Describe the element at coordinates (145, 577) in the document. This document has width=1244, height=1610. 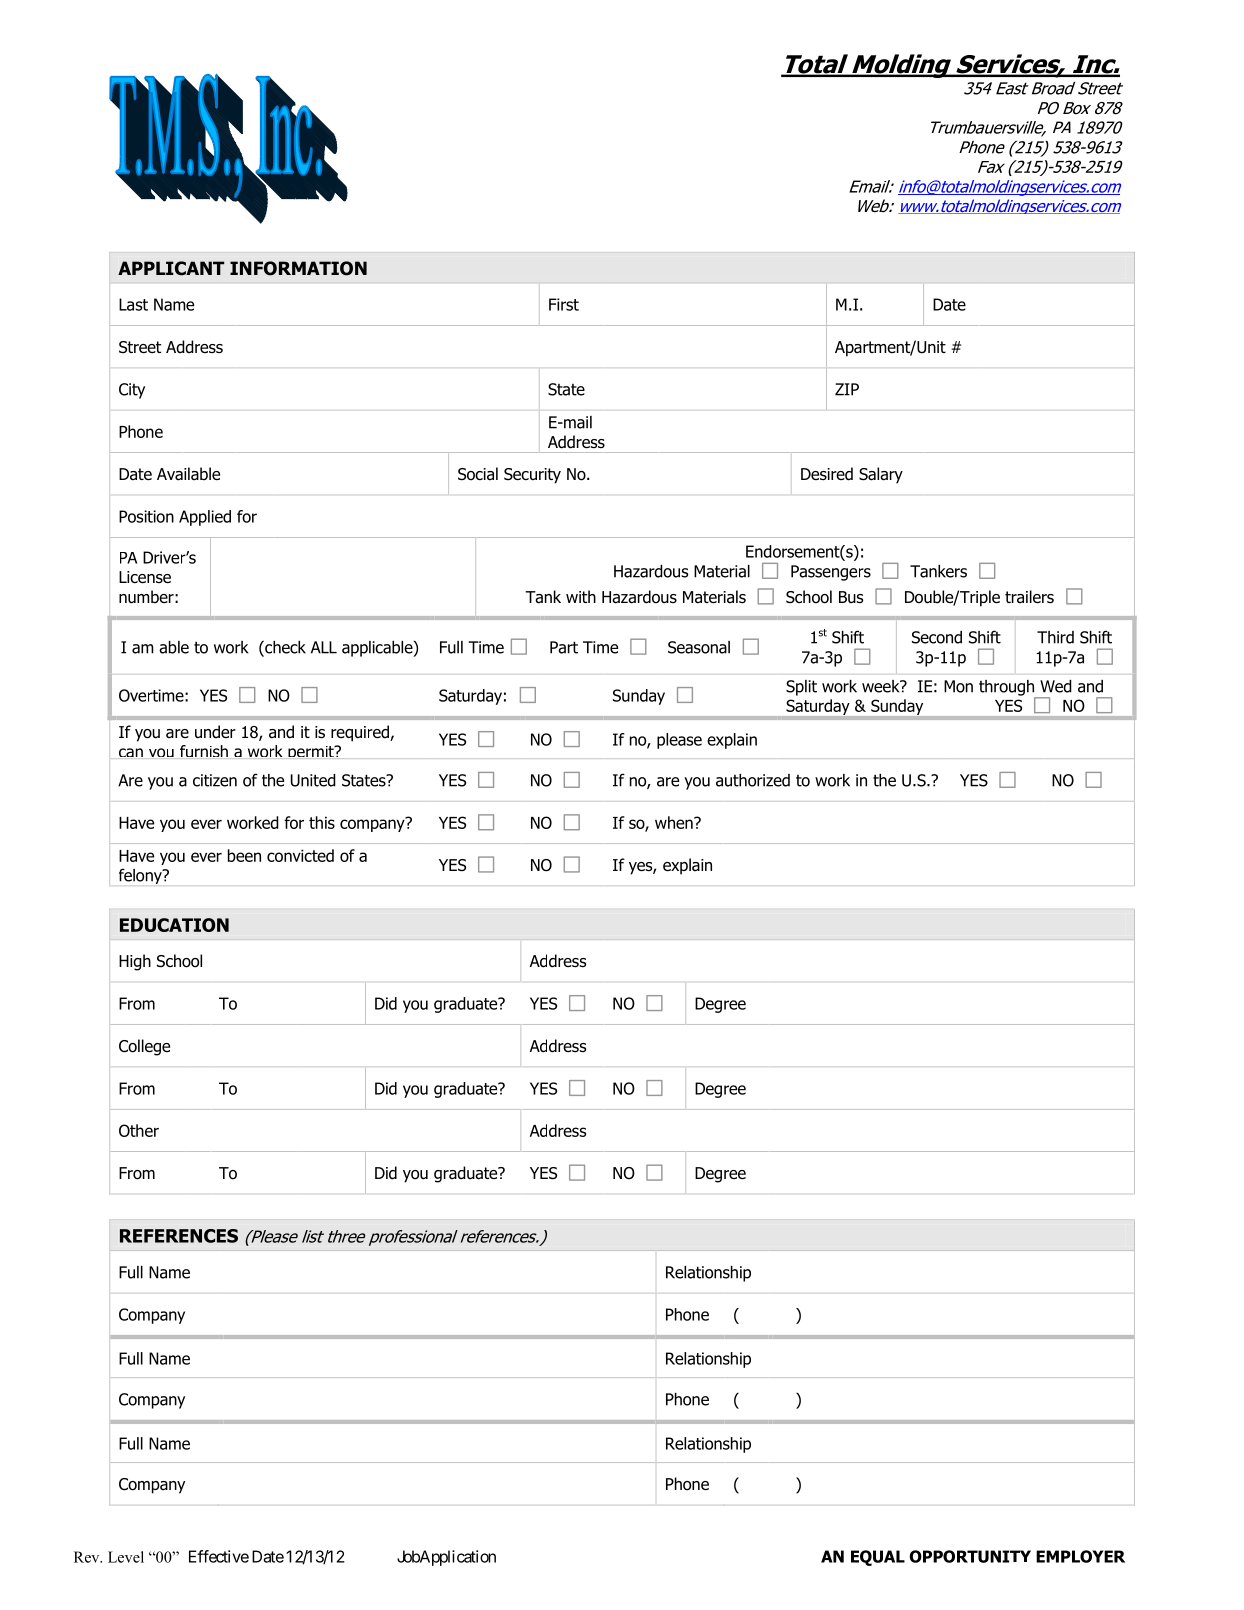
I see `License` at that location.
